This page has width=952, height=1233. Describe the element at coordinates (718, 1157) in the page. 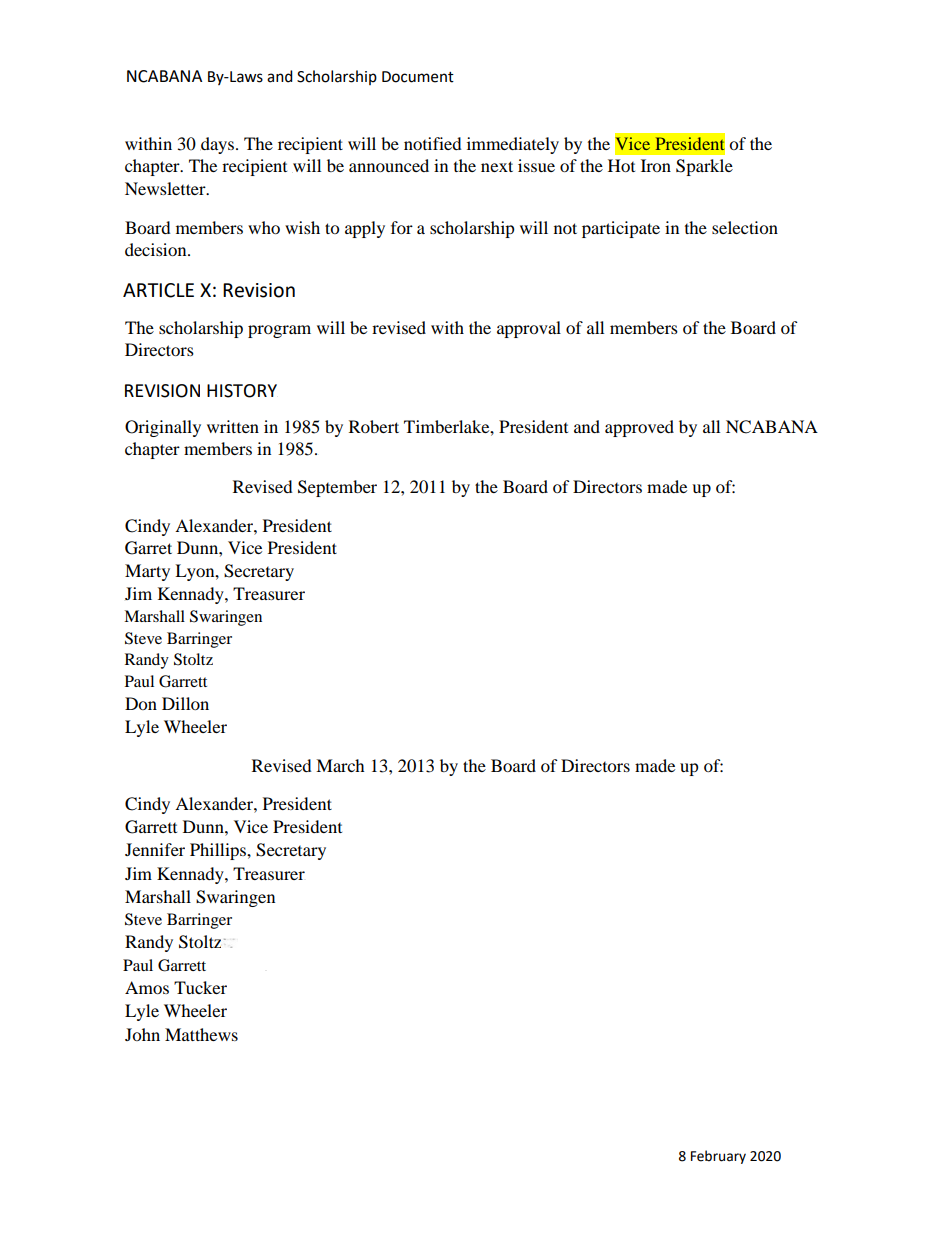

I see `February` at that location.
